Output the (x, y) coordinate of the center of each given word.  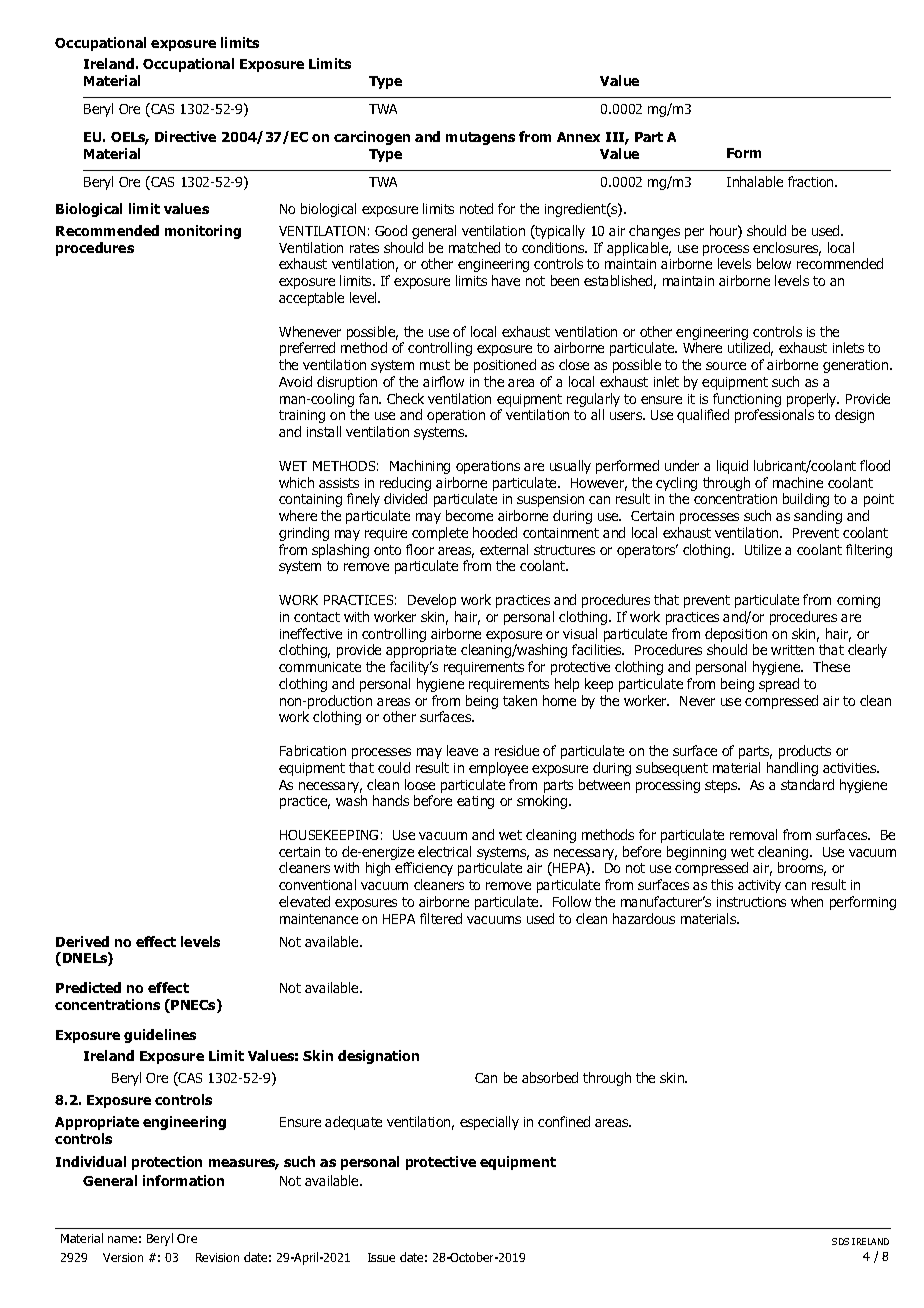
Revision (217, 1257)
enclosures (787, 249)
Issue (381, 1257)
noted (476, 208)
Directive (185, 136)
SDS (840, 1241)
